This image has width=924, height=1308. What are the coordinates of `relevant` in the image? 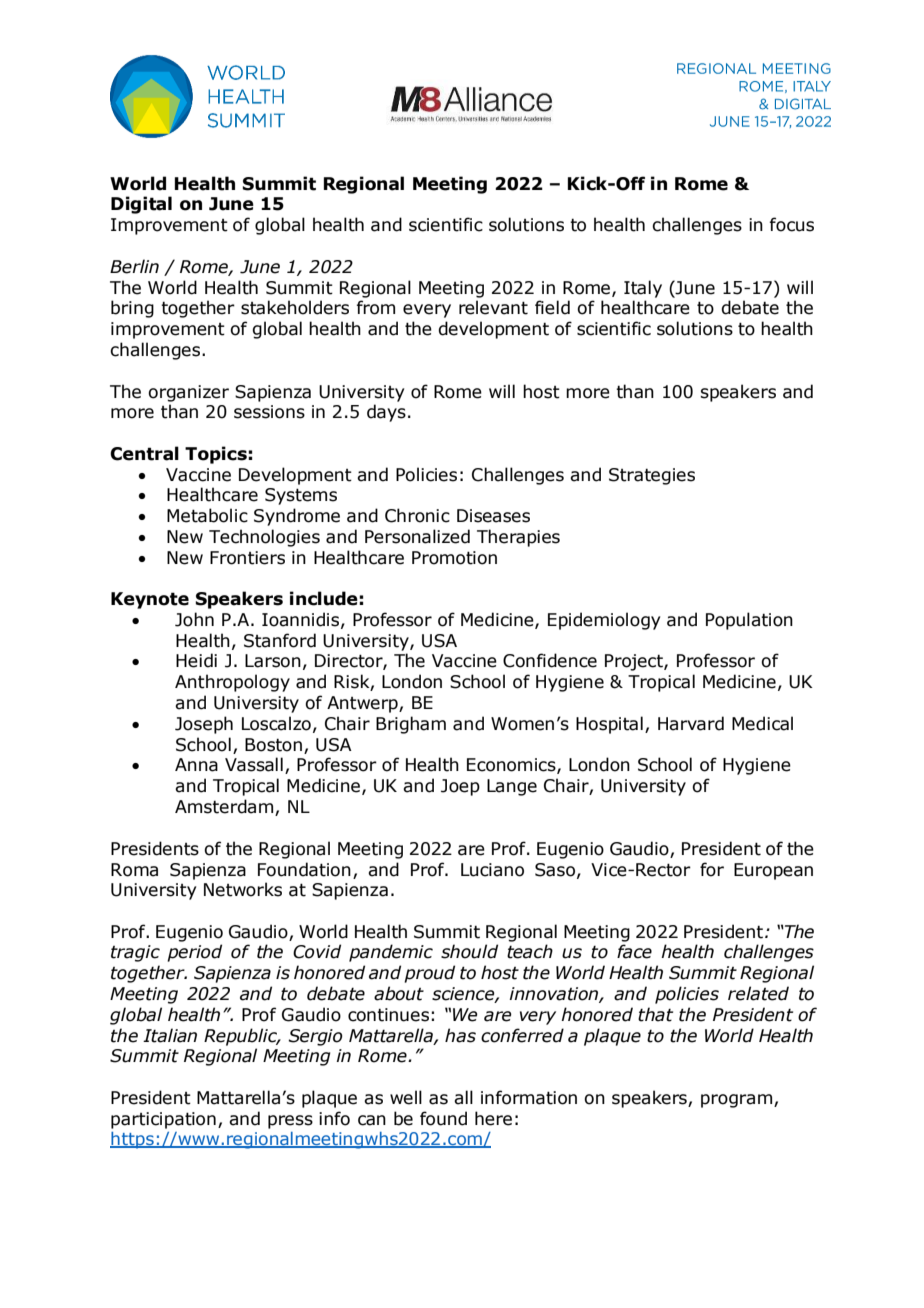 It's located at (493, 307).
